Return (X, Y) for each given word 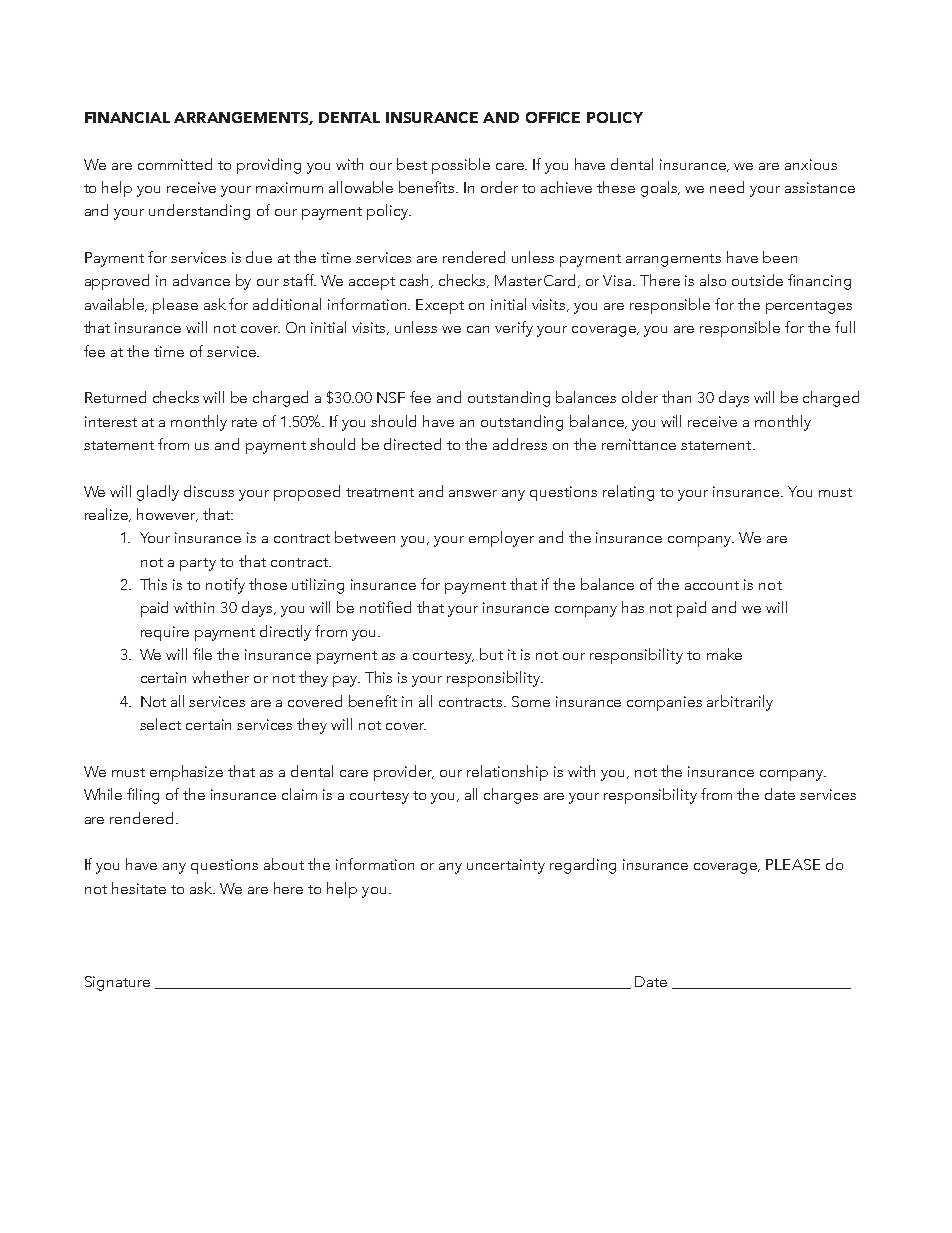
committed (175, 164)
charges (511, 796)
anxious (811, 164)
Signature (117, 983)
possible (461, 166)
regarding (583, 866)
